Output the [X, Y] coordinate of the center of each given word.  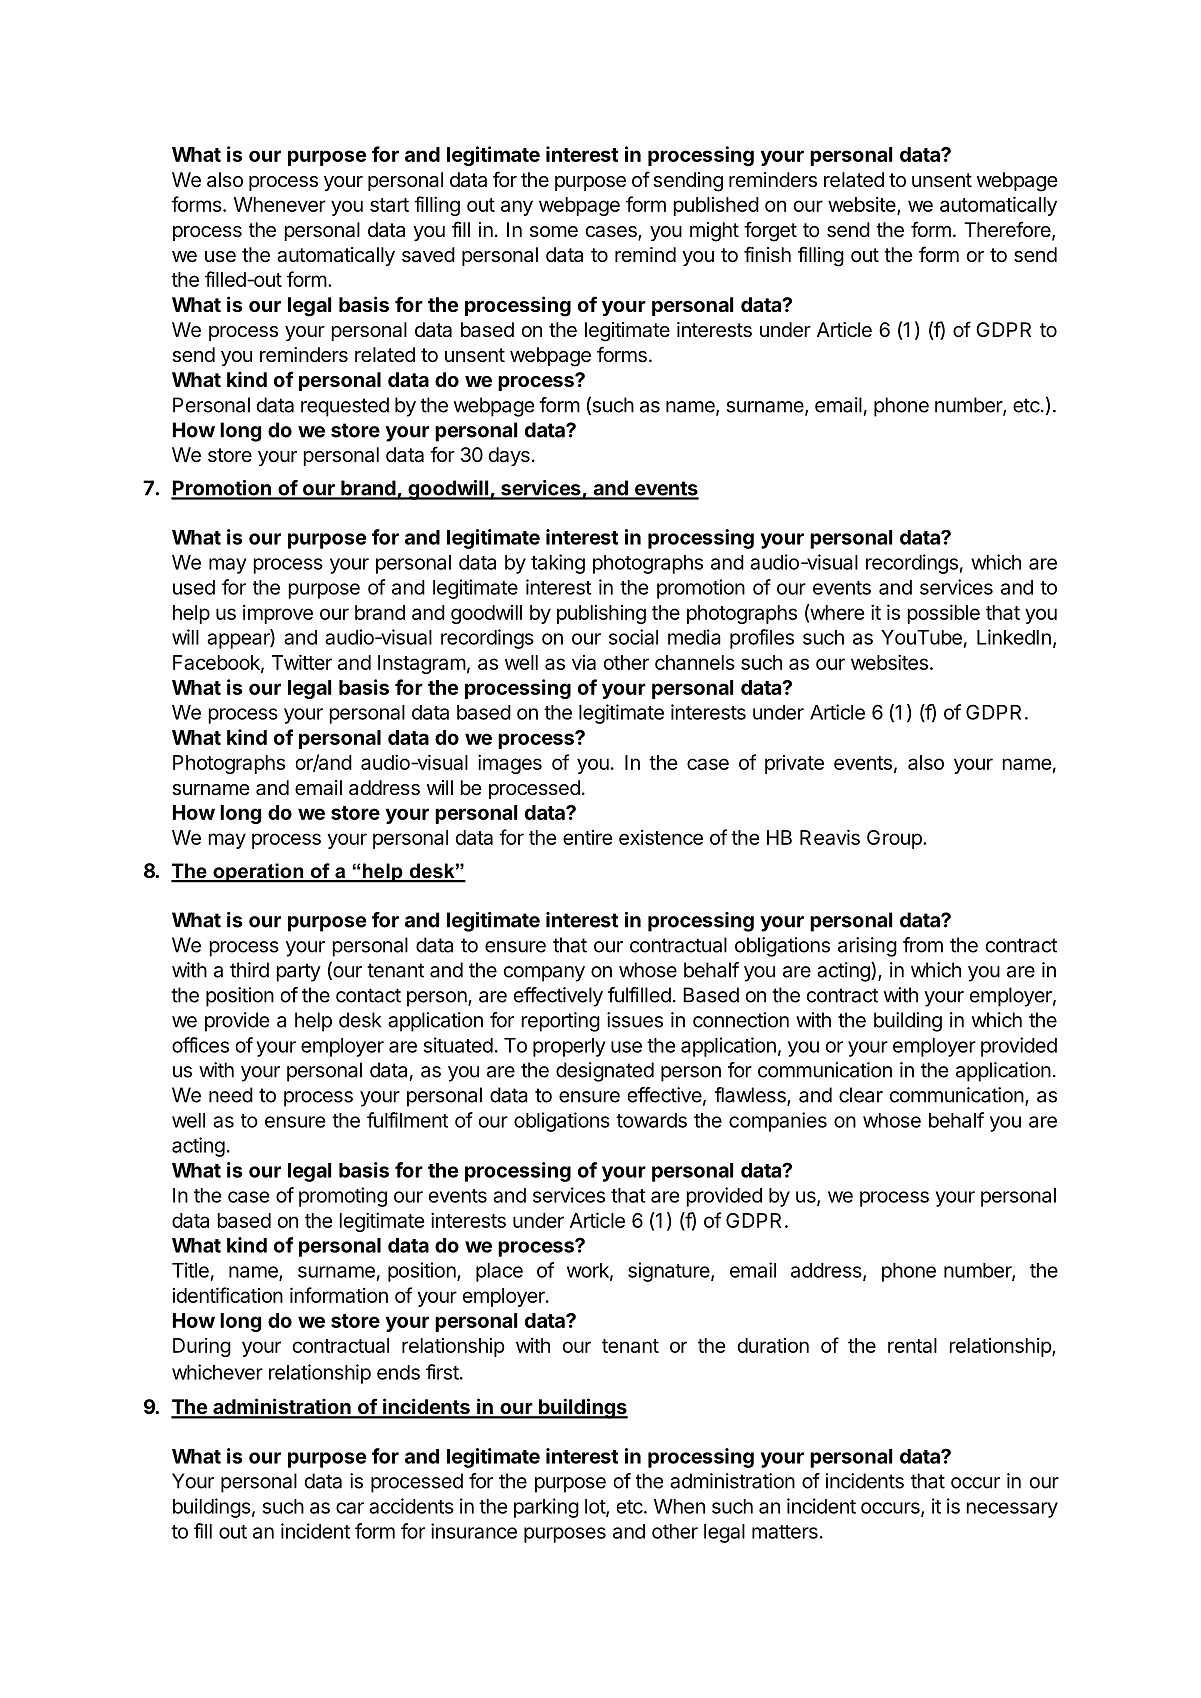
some [554, 231]
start [389, 205]
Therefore [1008, 230]
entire [588, 837]
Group [895, 839]
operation [258, 873]
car [350, 1508]
